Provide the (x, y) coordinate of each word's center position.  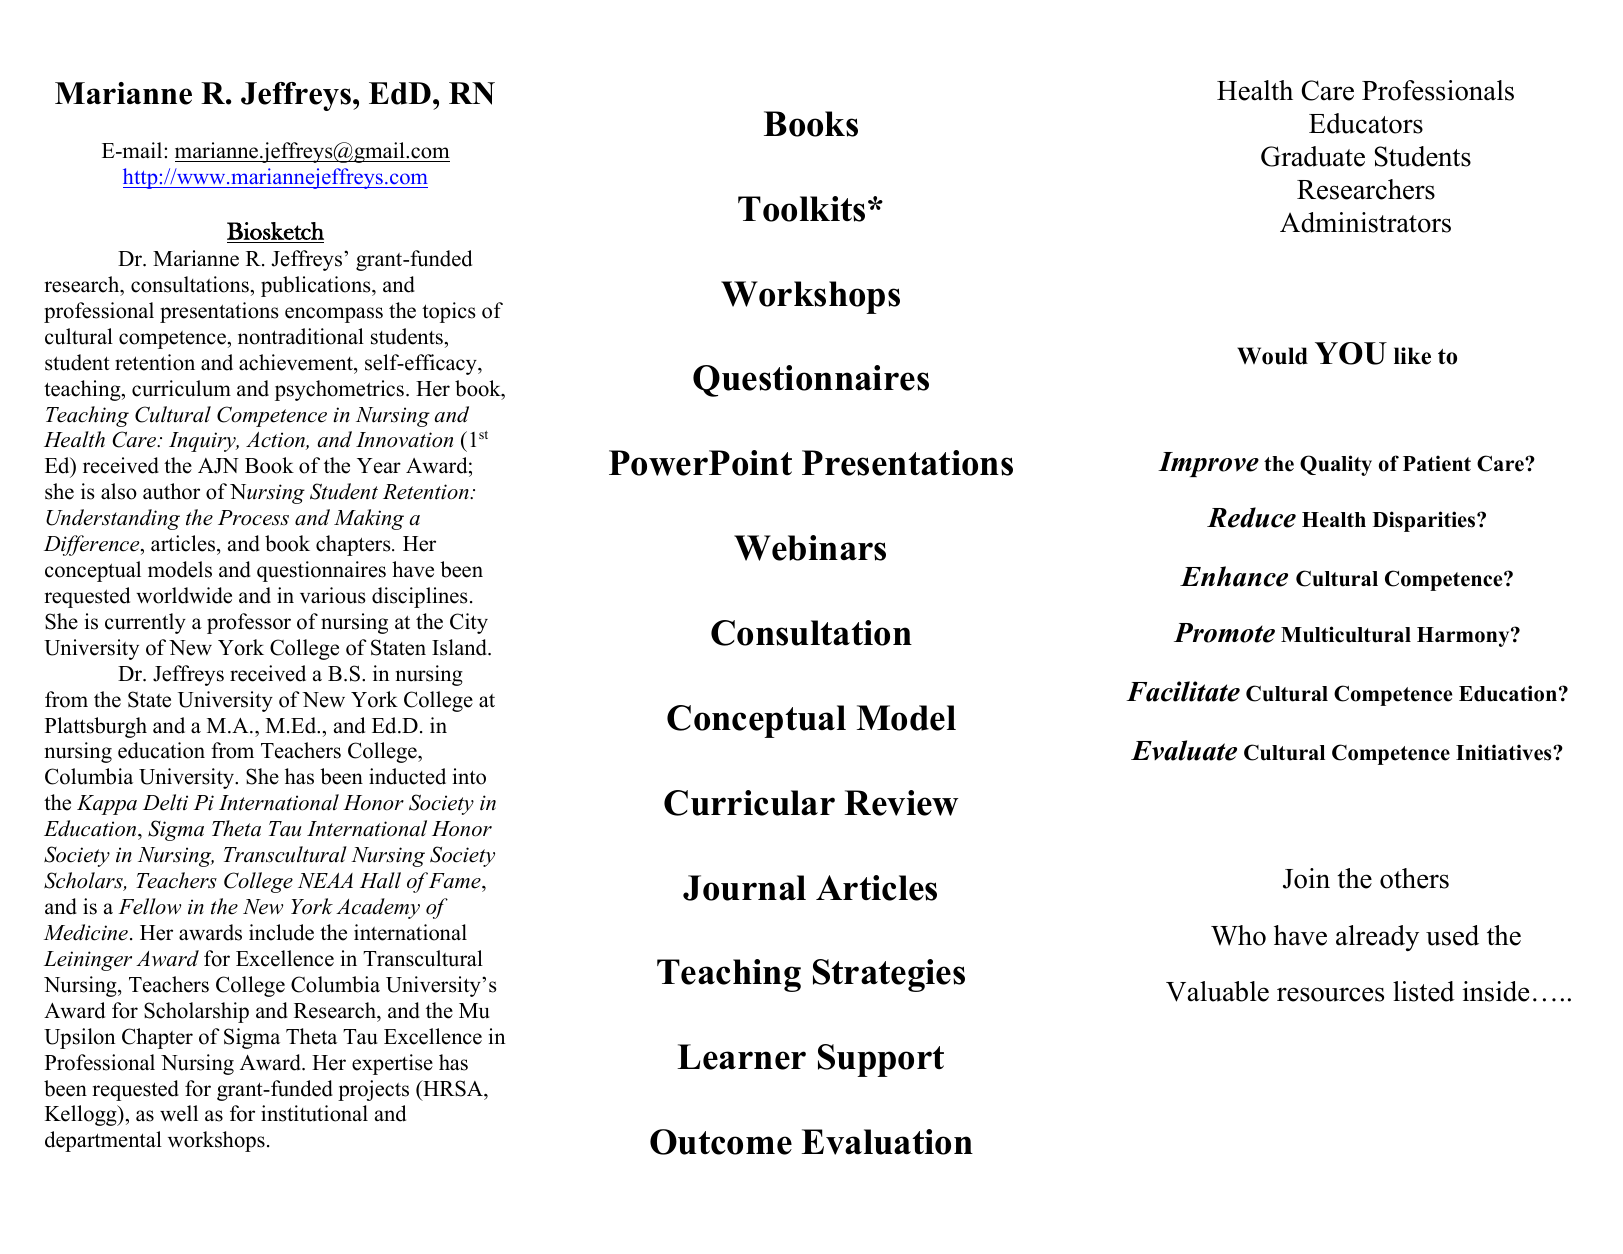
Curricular (749, 803)
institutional (314, 1113)
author (171, 491)
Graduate (1313, 156)
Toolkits (801, 209)
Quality (1336, 465)
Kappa (107, 805)
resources (1330, 994)
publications (317, 286)
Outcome (721, 1142)
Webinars (810, 548)
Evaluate (1184, 750)
